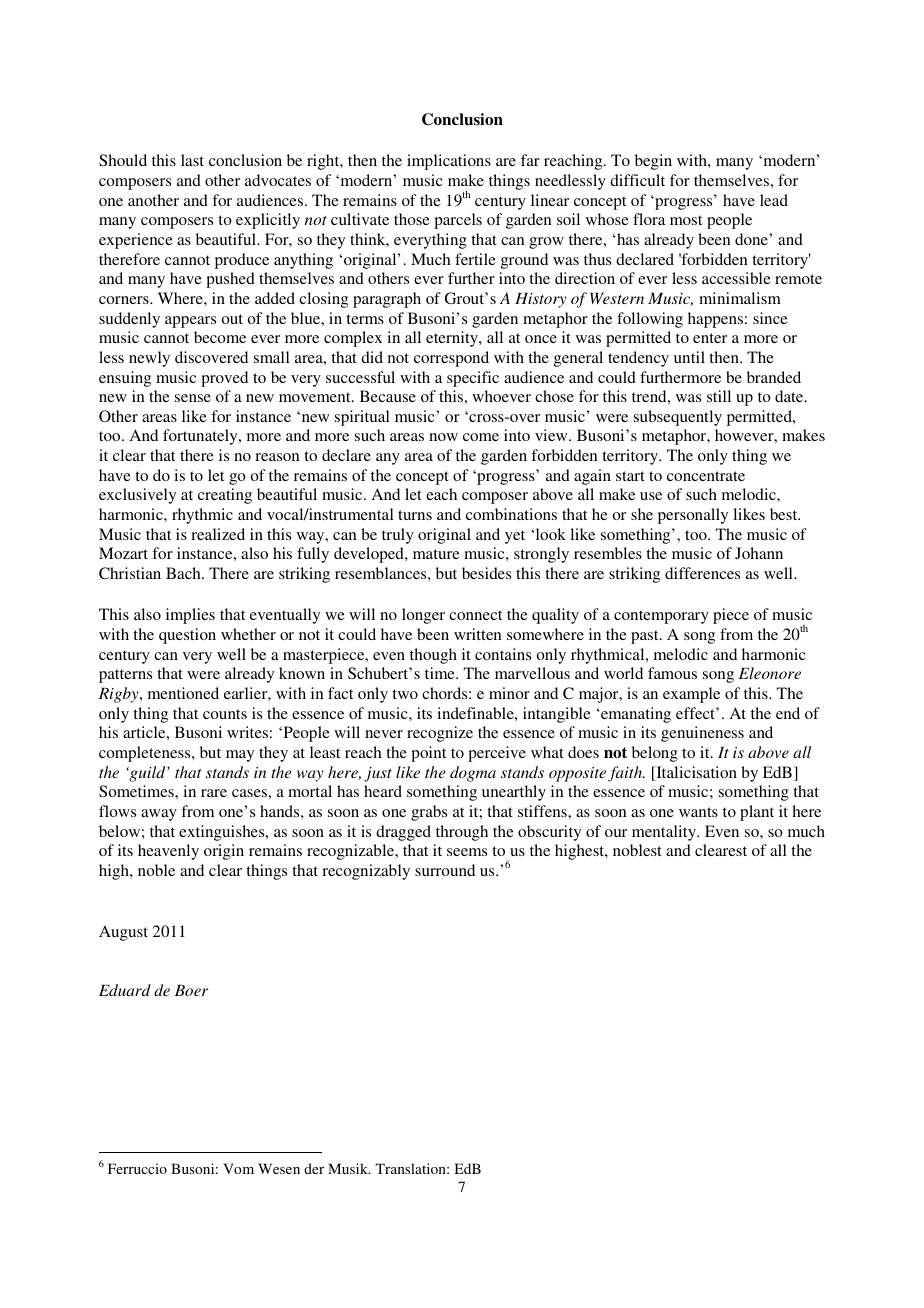 The image size is (924, 1308). Describe the element at coordinates (223, 833) in the page. I see `extinguishes` at that location.
